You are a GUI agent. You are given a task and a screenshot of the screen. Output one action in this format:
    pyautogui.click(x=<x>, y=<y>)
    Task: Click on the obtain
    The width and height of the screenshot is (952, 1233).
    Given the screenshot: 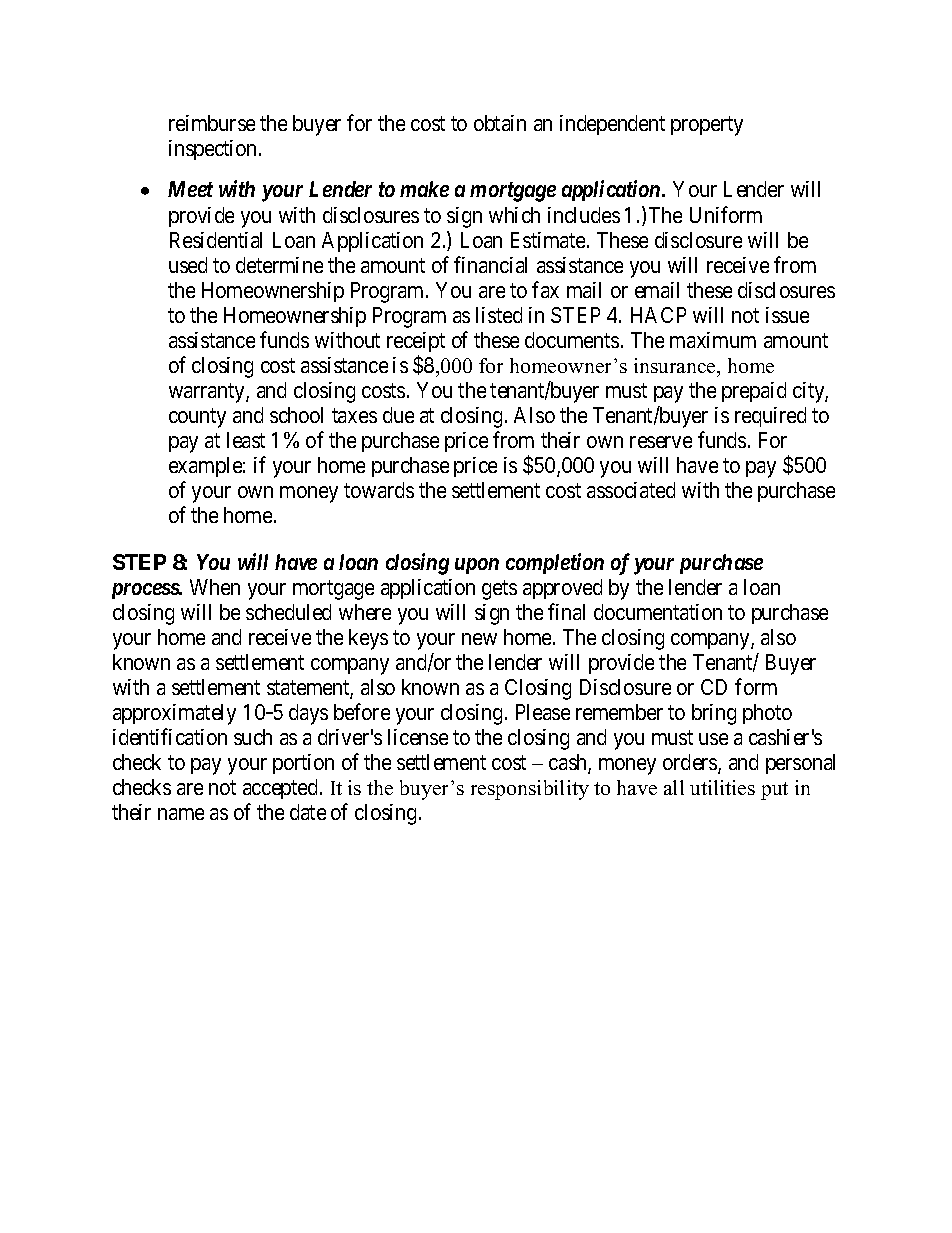 What is the action you would take?
    pyautogui.click(x=500, y=123)
